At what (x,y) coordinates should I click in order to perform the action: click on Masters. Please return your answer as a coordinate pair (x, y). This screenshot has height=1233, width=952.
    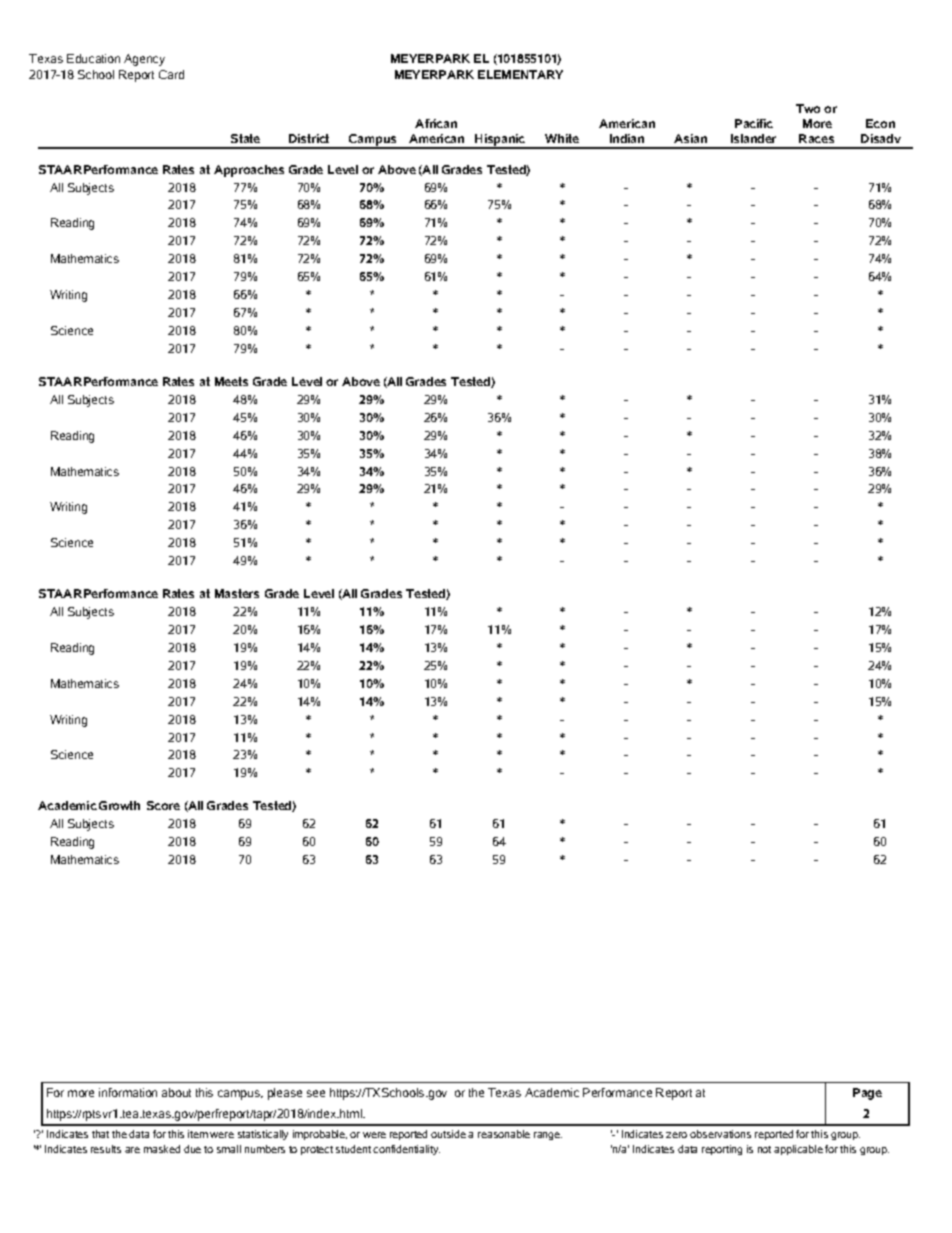
    Looking at the image, I should click on (237, 593).
